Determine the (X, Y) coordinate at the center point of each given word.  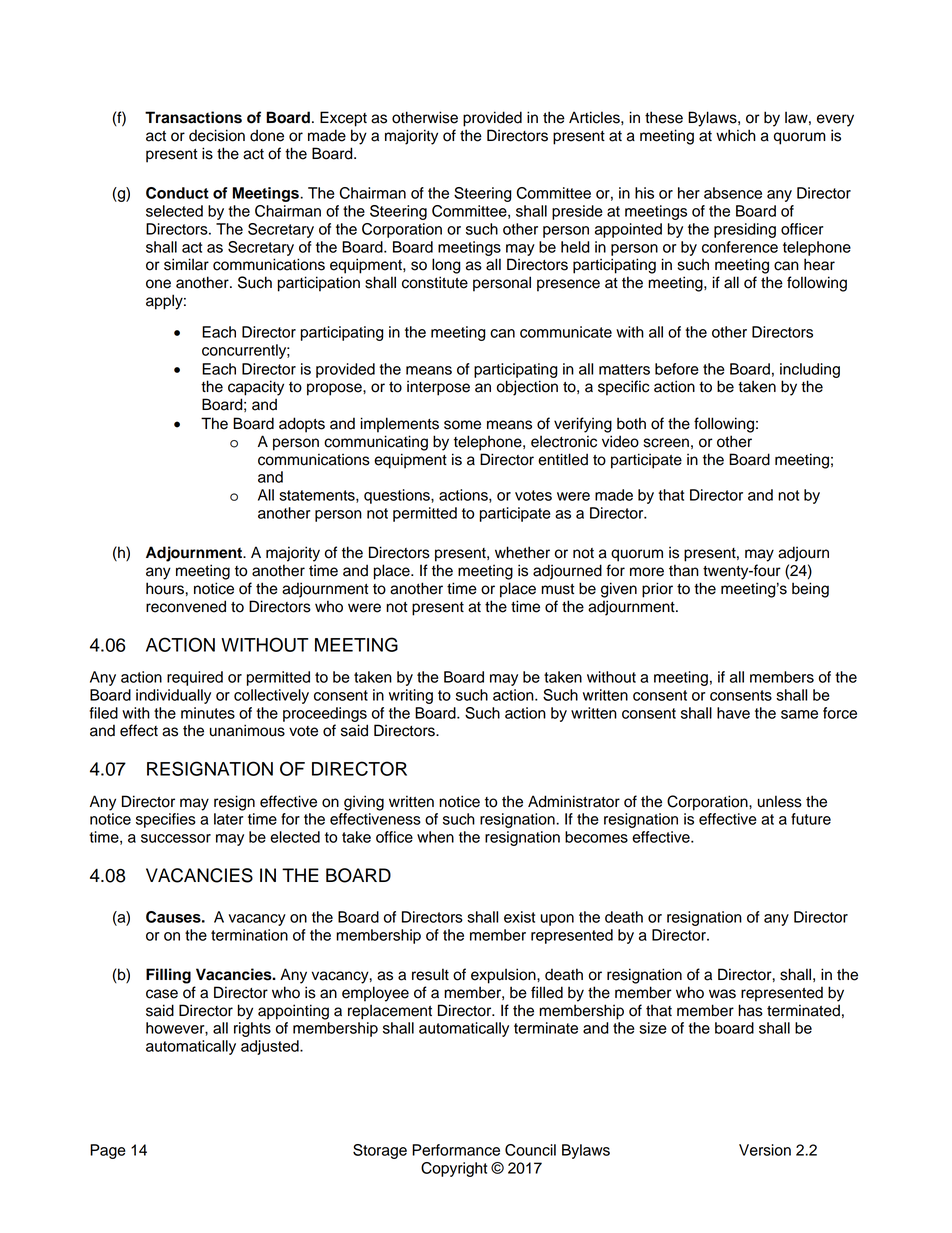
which (736, 135)
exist (519, 917)
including (810, 370)
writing (411, 696)
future (811, 819)
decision (217, 135)
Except (343, 119)
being (810, 590)
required (195, 678)
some (462, 425)
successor (176, 838)
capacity (256, 388)
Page (108, 1151)
